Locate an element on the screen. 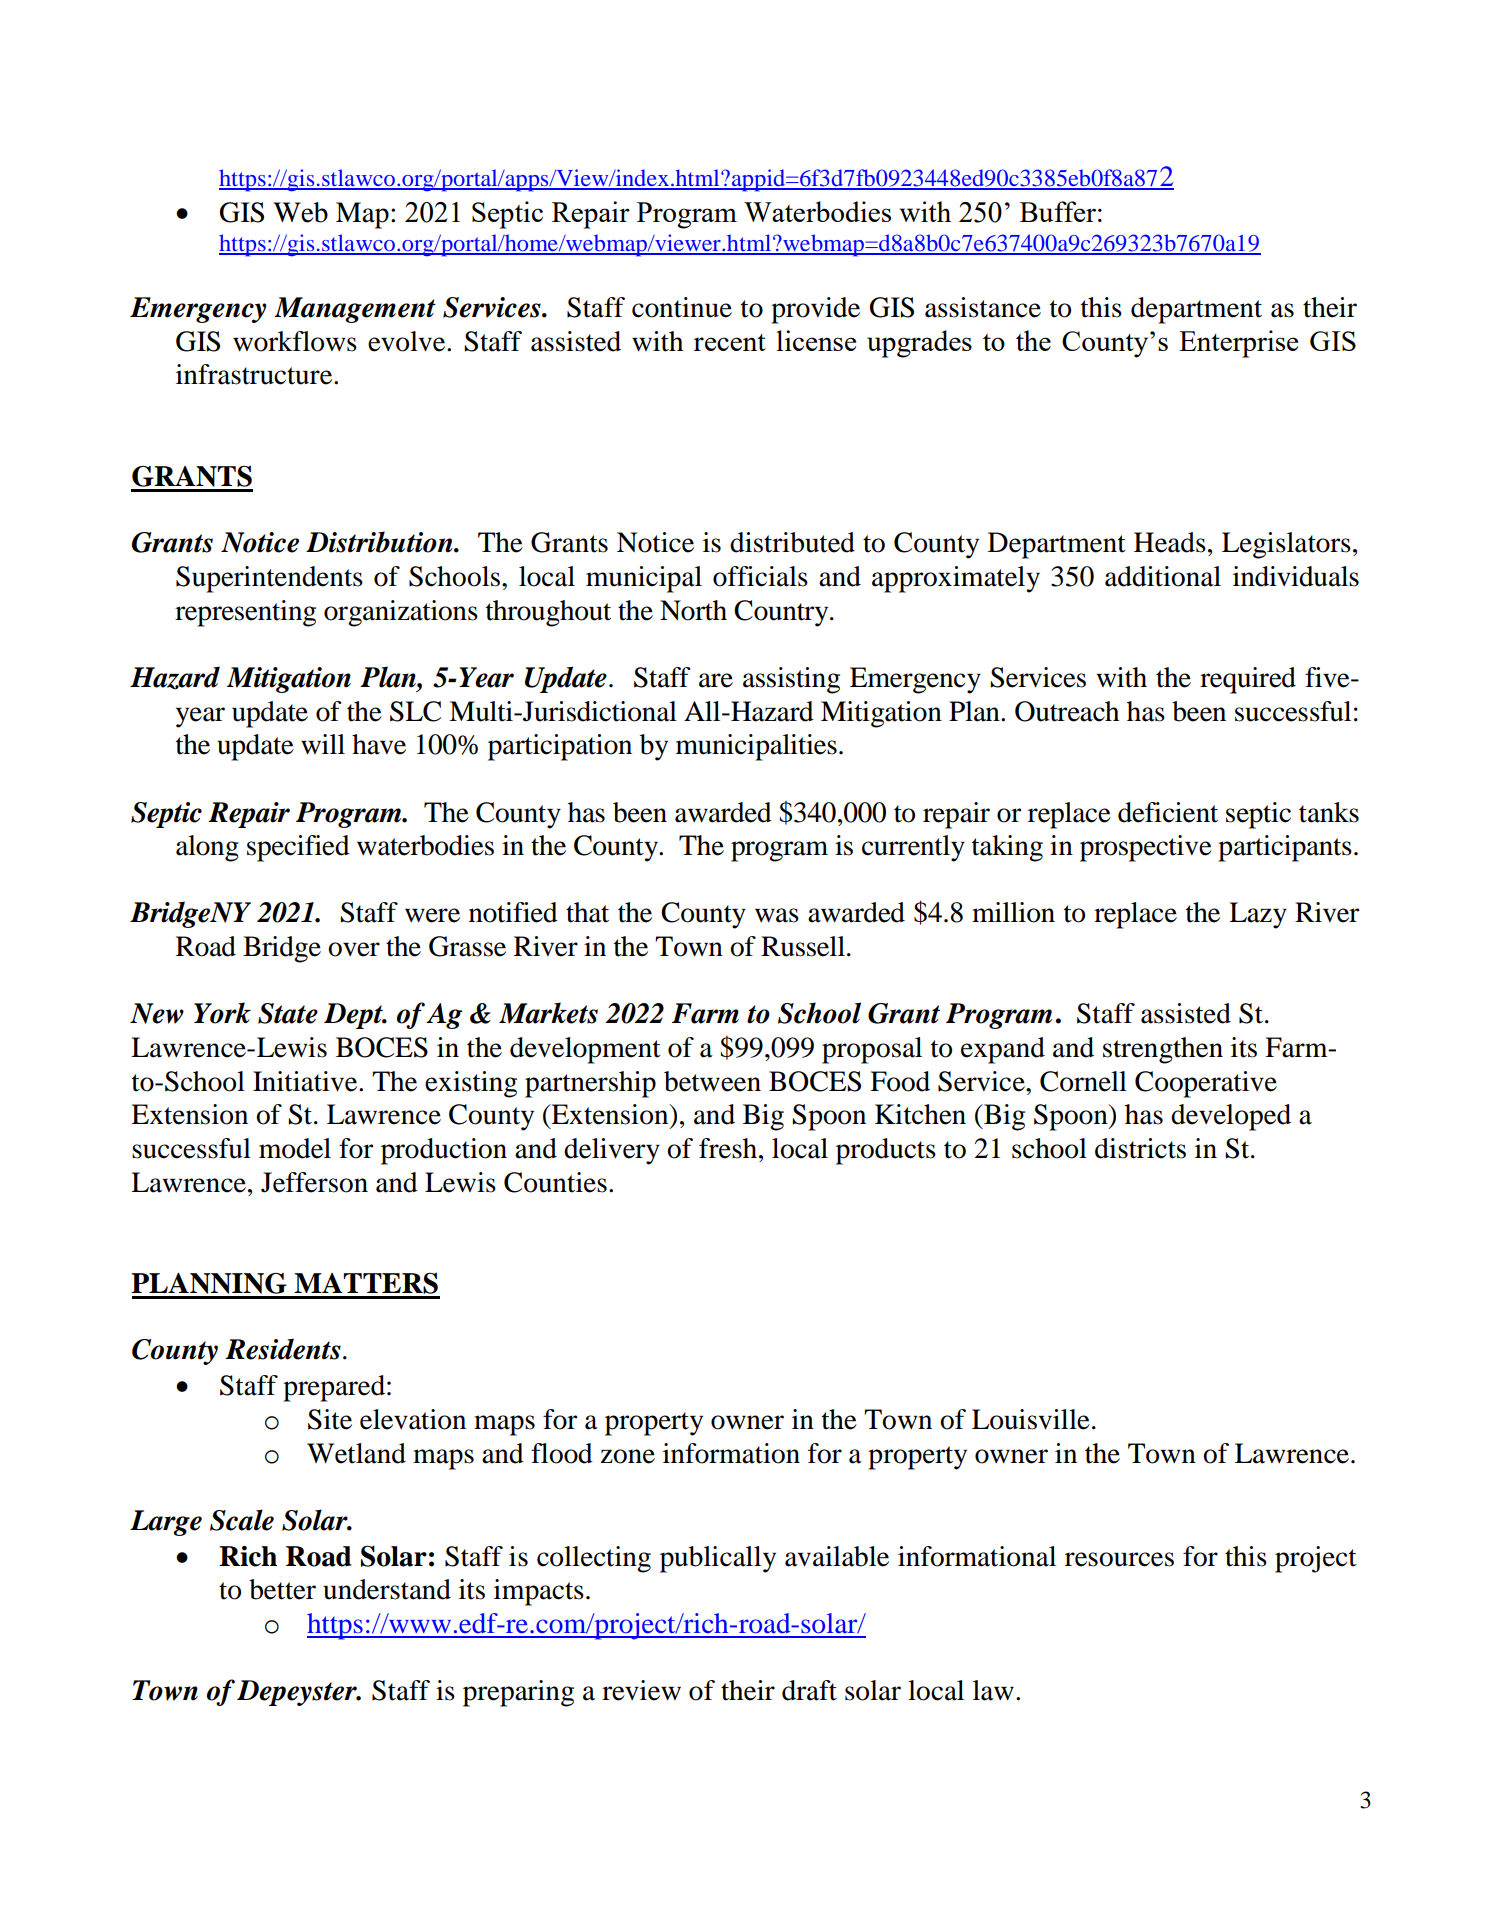  prospective is located at coordinates (1146, 848).
